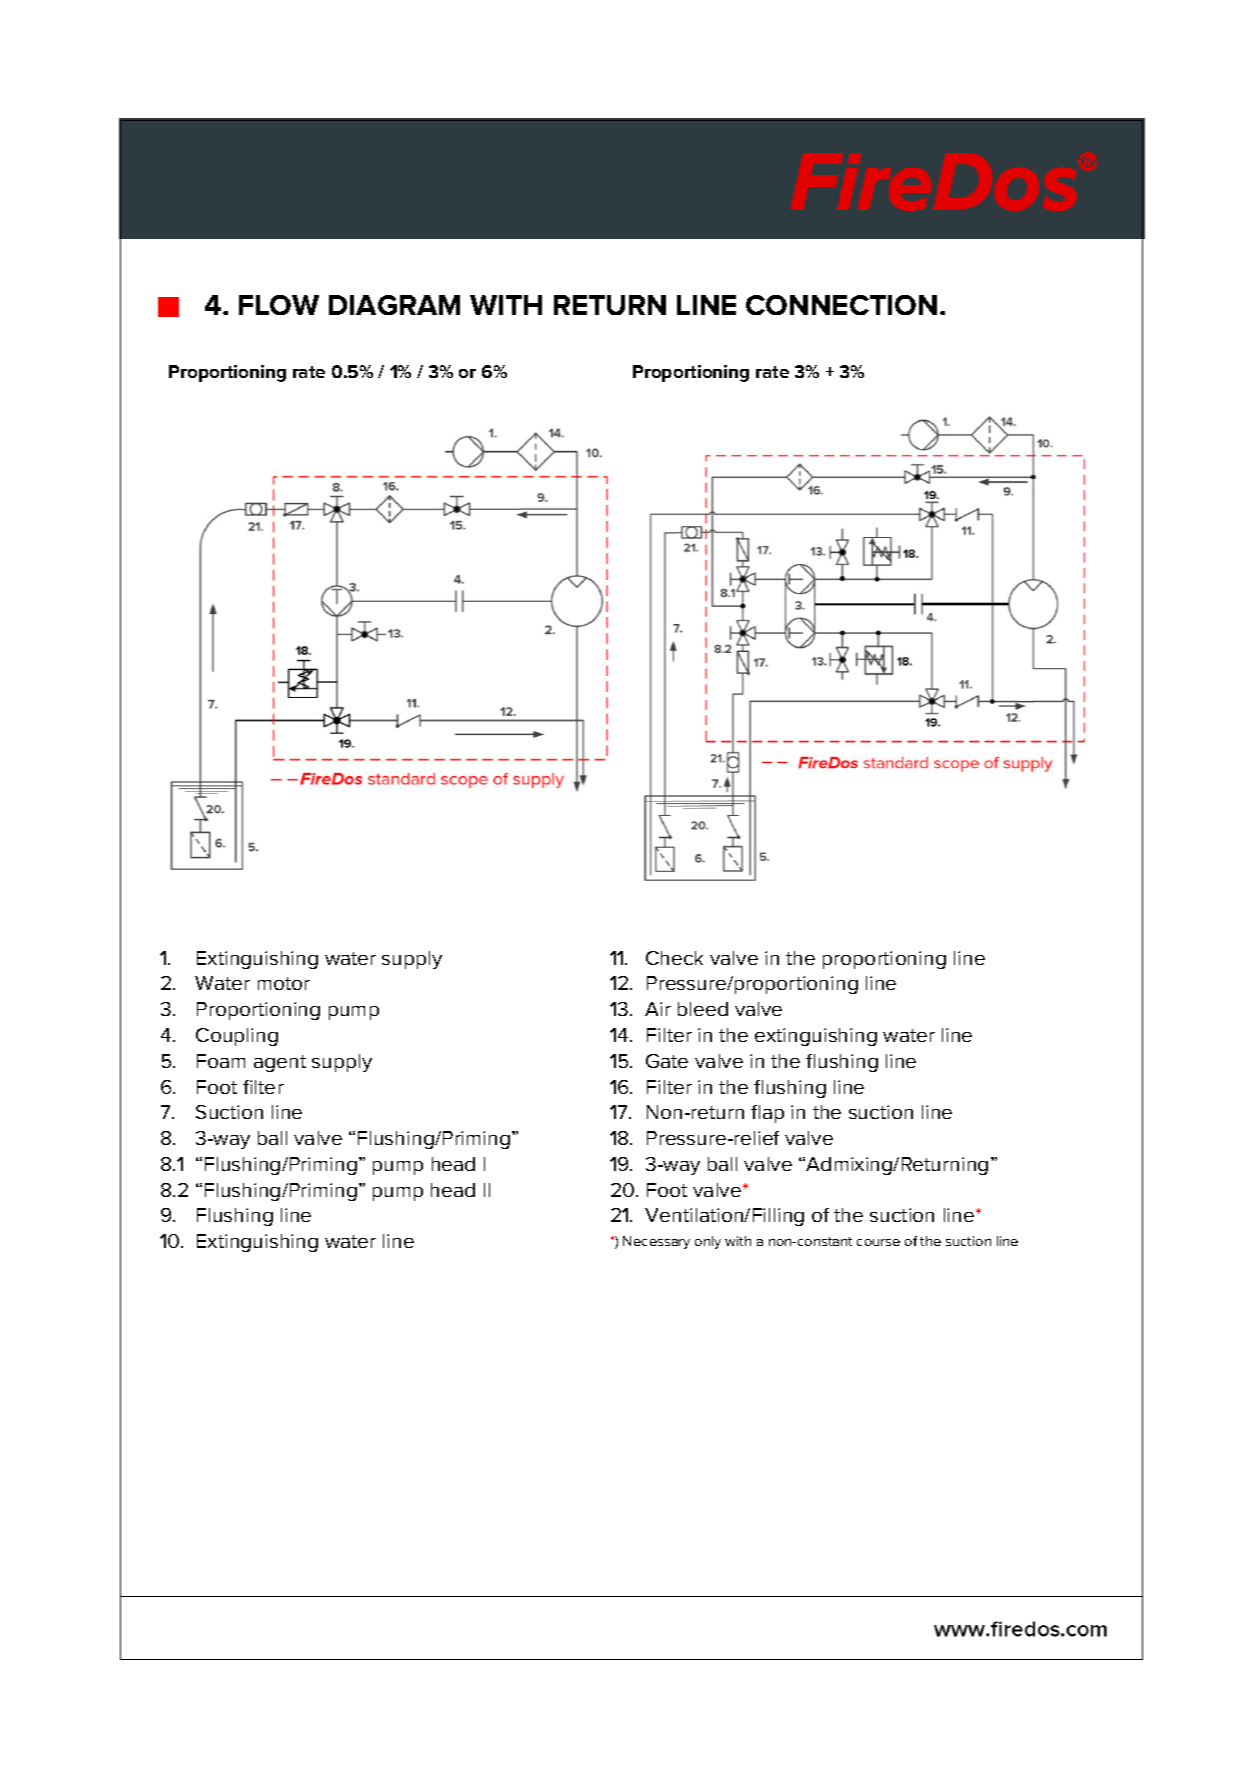  I want to click on flap, so click(767, 1114).
